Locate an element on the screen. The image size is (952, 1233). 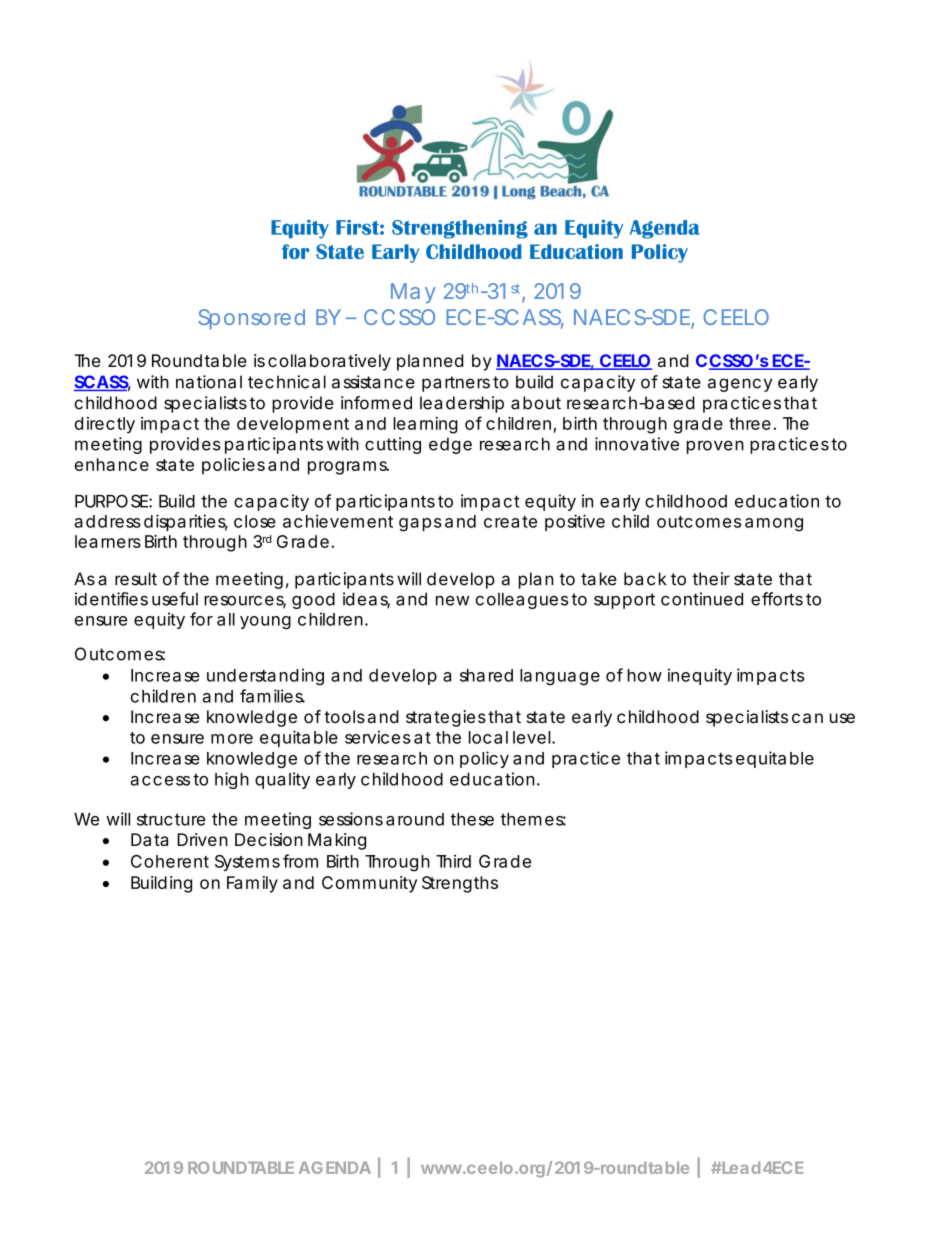
Strengthening is located at coordinates (460, 229).
